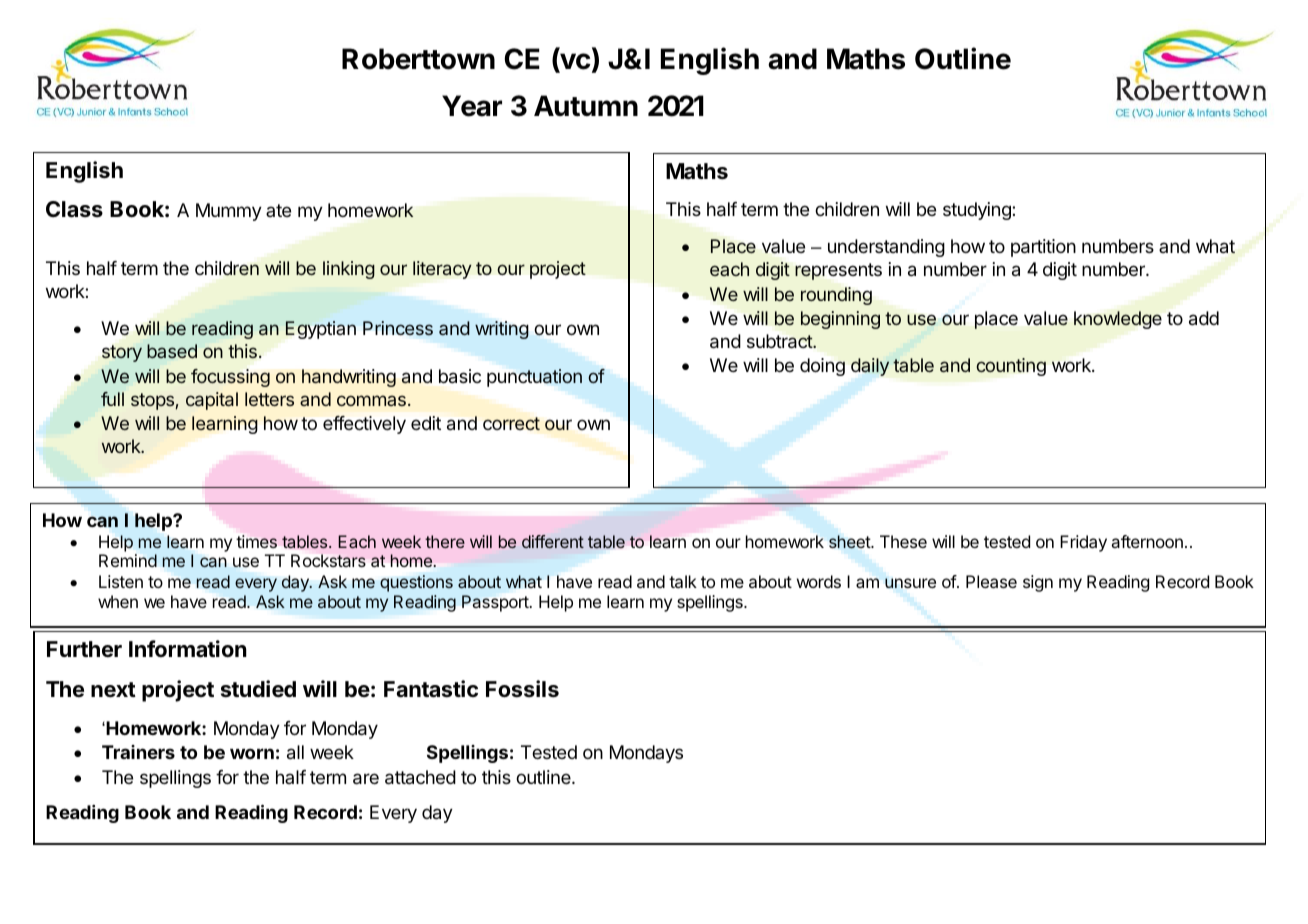 Image resolution: width=1308 pixels, height=924 pixels. What do you see at coordinates (1043, 248) in the document?
I see `partition` at bounding box center [1043, 248].
